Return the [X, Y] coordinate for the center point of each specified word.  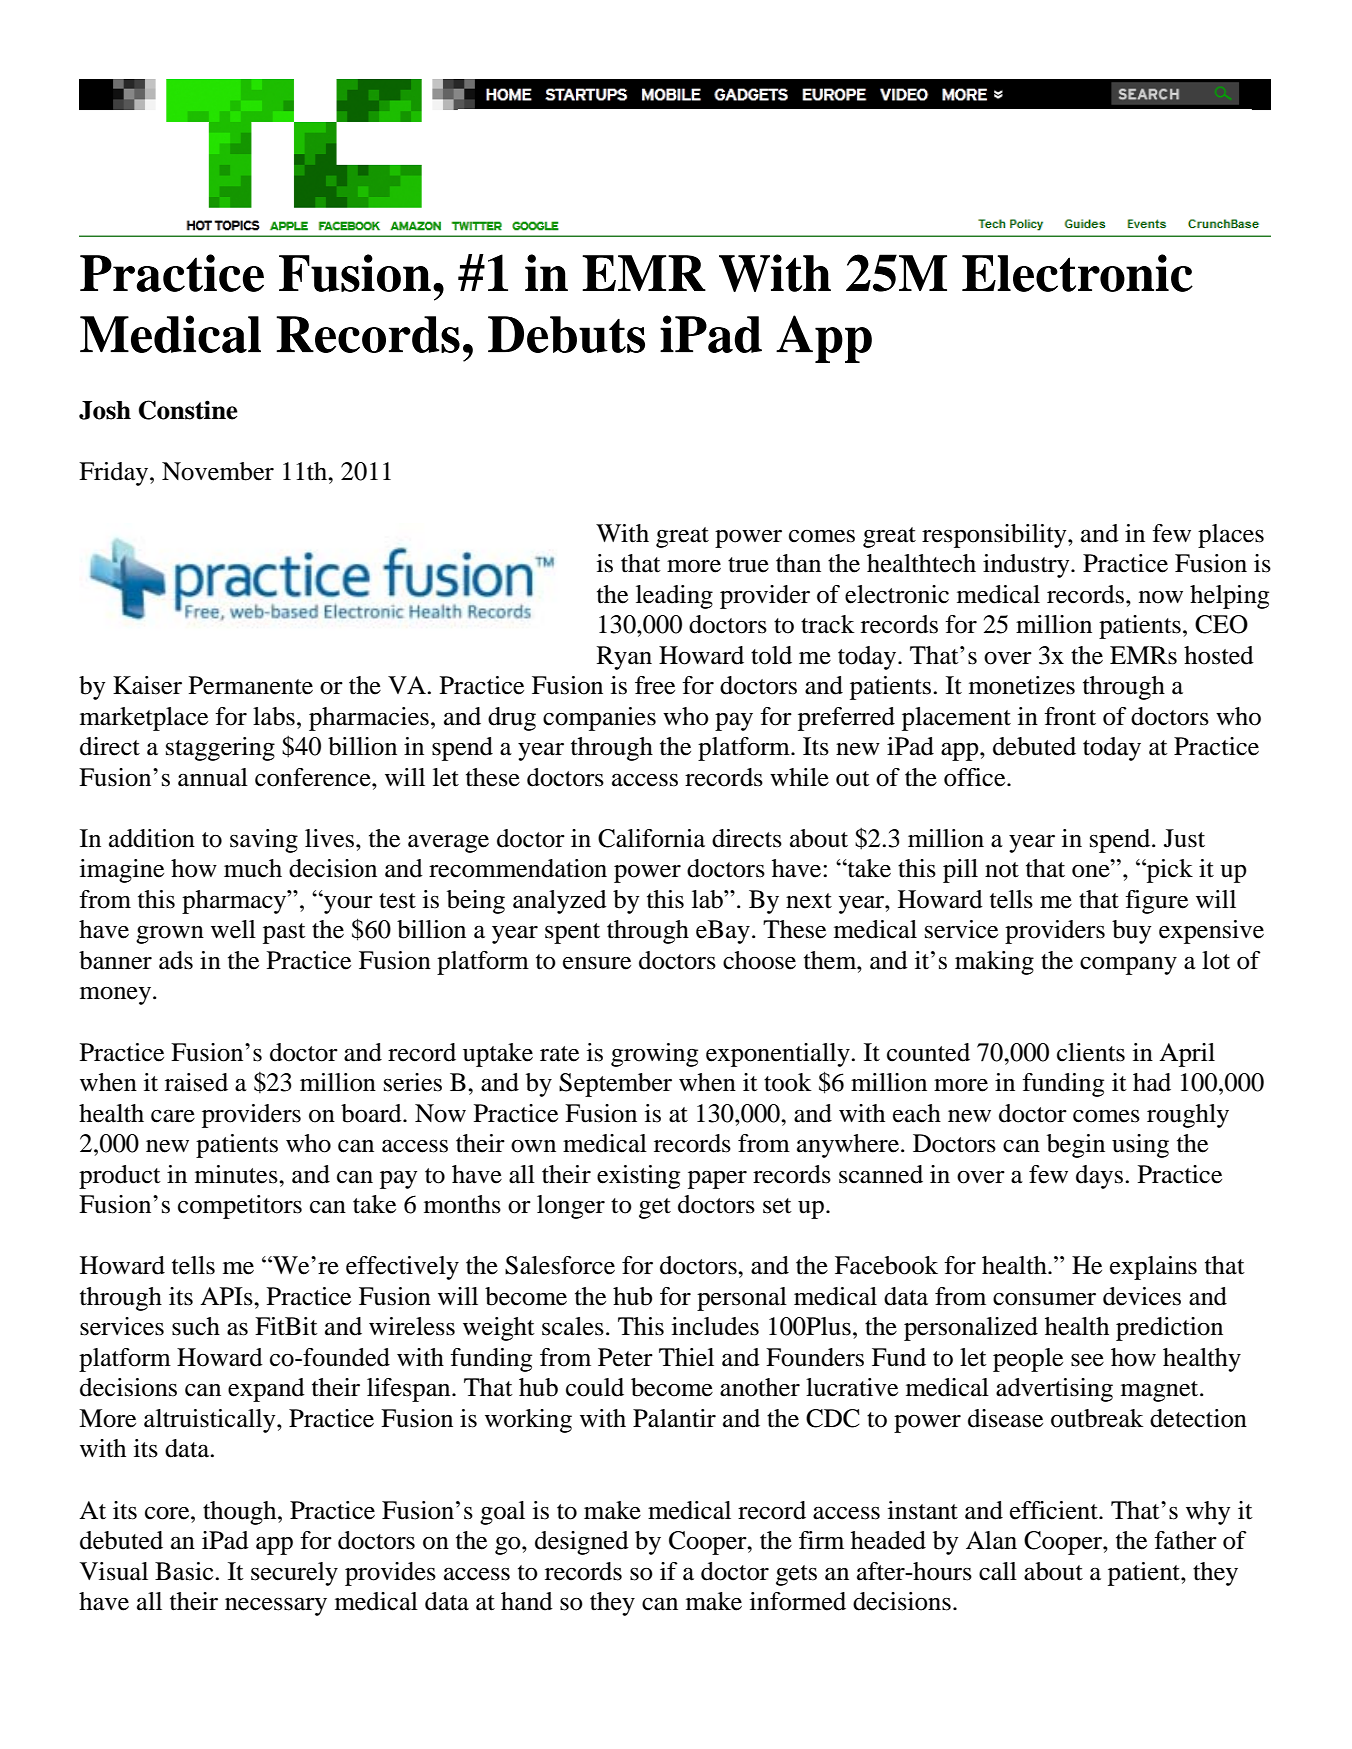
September [615, 1085]
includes [715, 1326]
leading [674, 597]
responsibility [995, 536]
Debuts [566, 334]
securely [294, 1574]
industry [1027, 566]
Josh [105, 410]
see [1087, 1360]
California [651, 838]
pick [1169, 871]
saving [264, 841]
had [1152, 1082]
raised [196, 1082]
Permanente [251, 685]
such [196, 1326]
